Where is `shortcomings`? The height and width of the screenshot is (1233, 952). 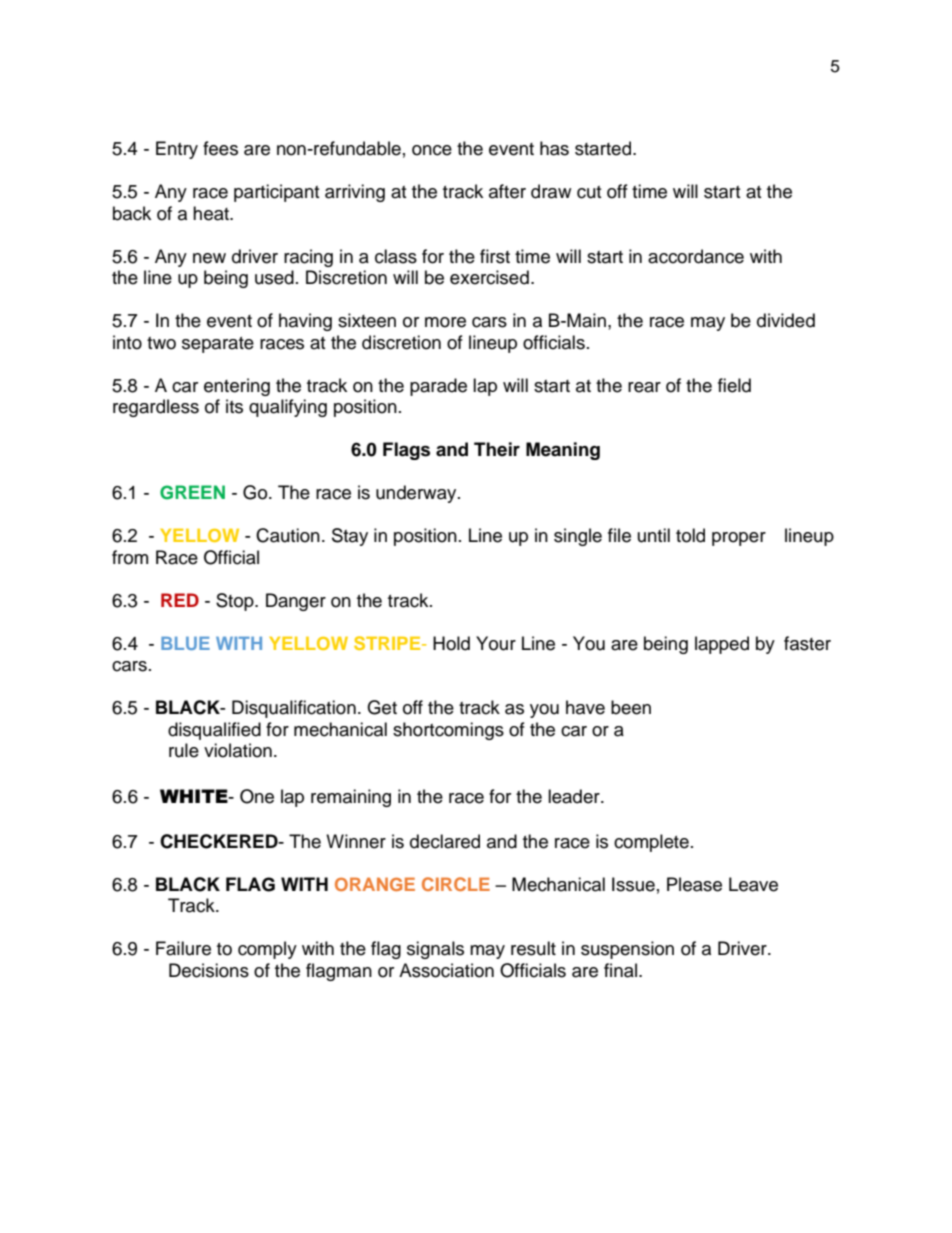 shortcomings is located at coordinates (448, 731).
